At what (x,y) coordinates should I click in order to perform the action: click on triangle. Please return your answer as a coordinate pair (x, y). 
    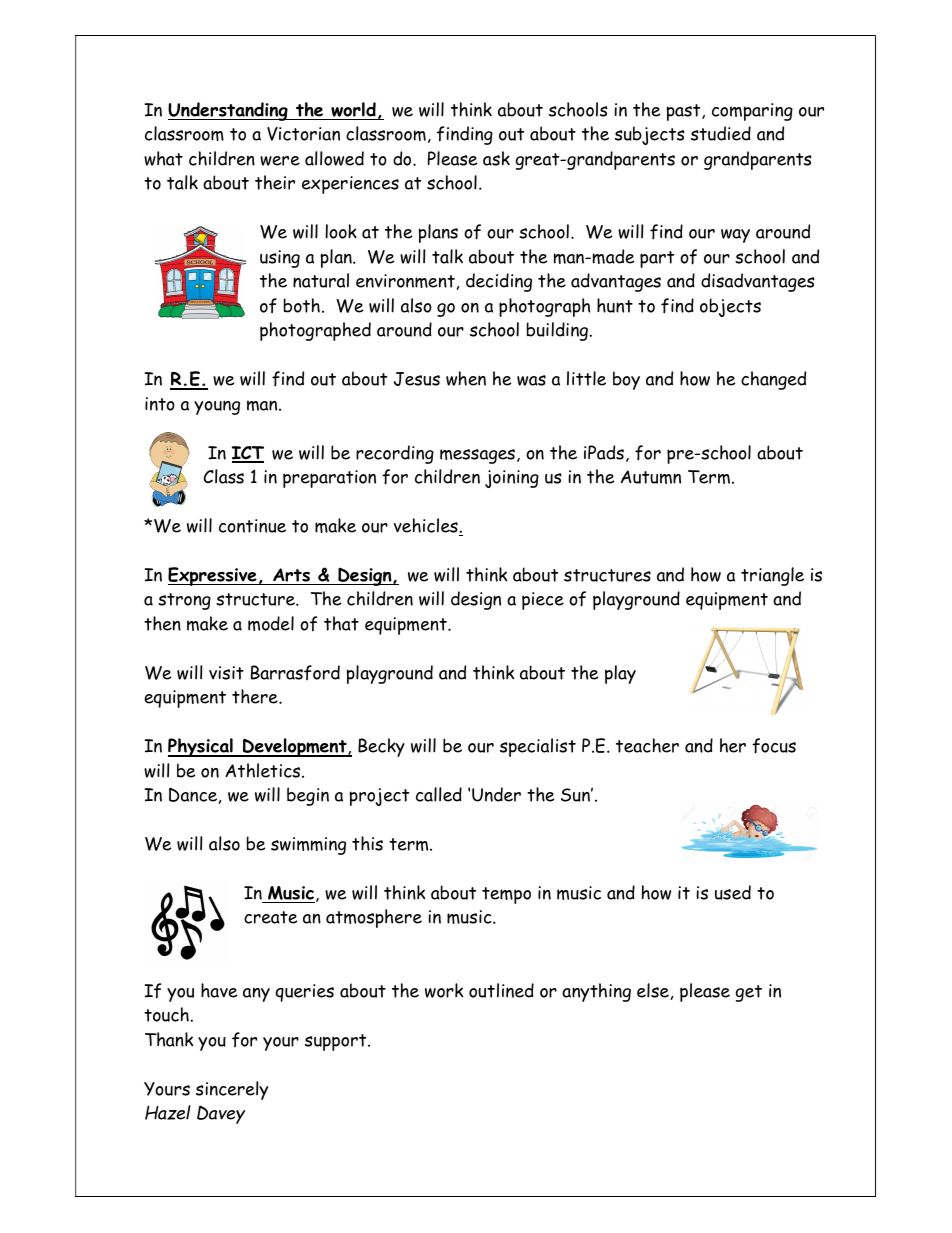
    Looking at the image, I should click on (772, 576).
